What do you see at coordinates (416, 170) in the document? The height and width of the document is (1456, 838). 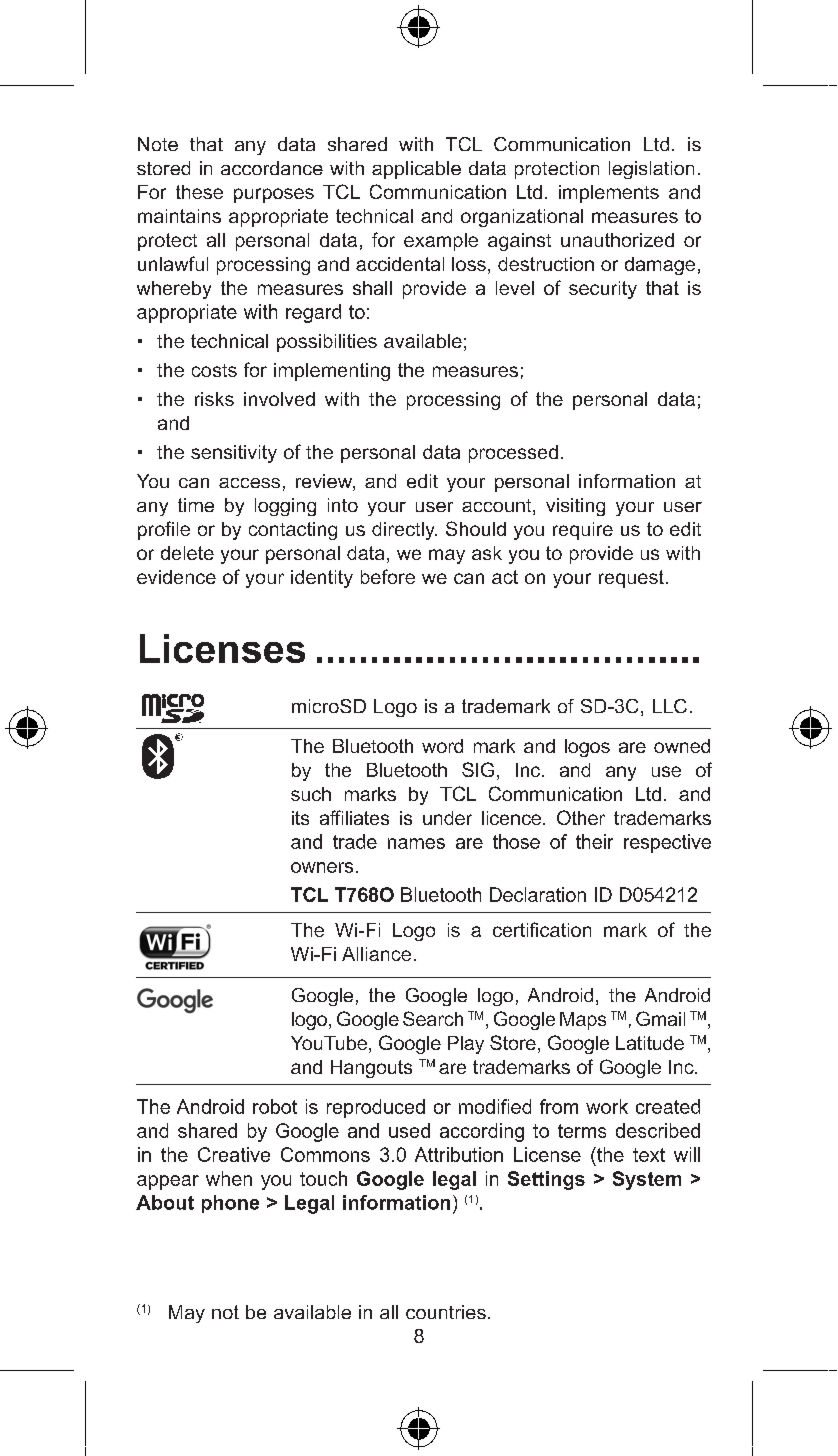 I see `applicable` at bounding box center [416, 170].
